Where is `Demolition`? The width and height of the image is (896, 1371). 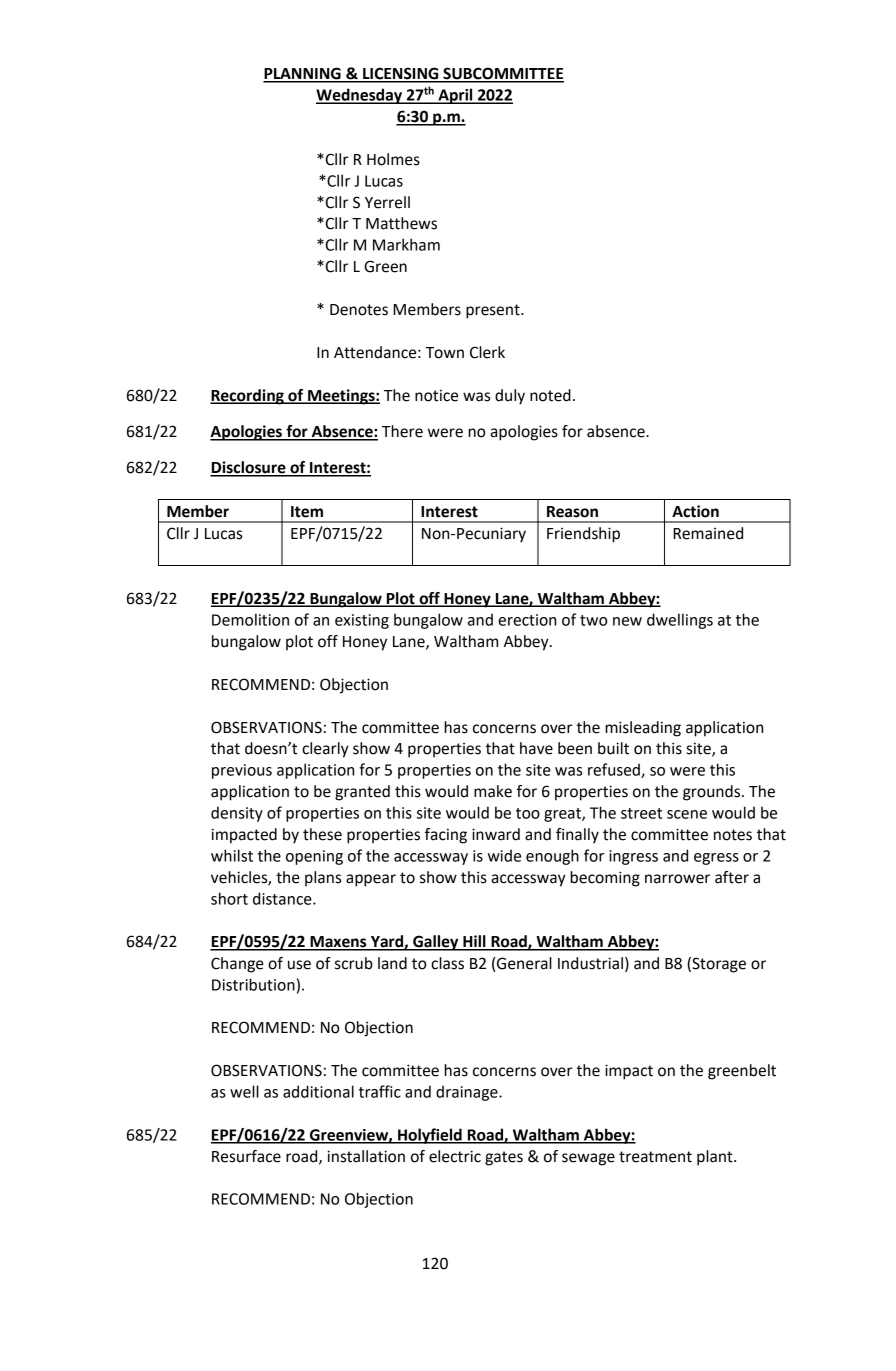
Demolition is located at coordinates (250, 619).
